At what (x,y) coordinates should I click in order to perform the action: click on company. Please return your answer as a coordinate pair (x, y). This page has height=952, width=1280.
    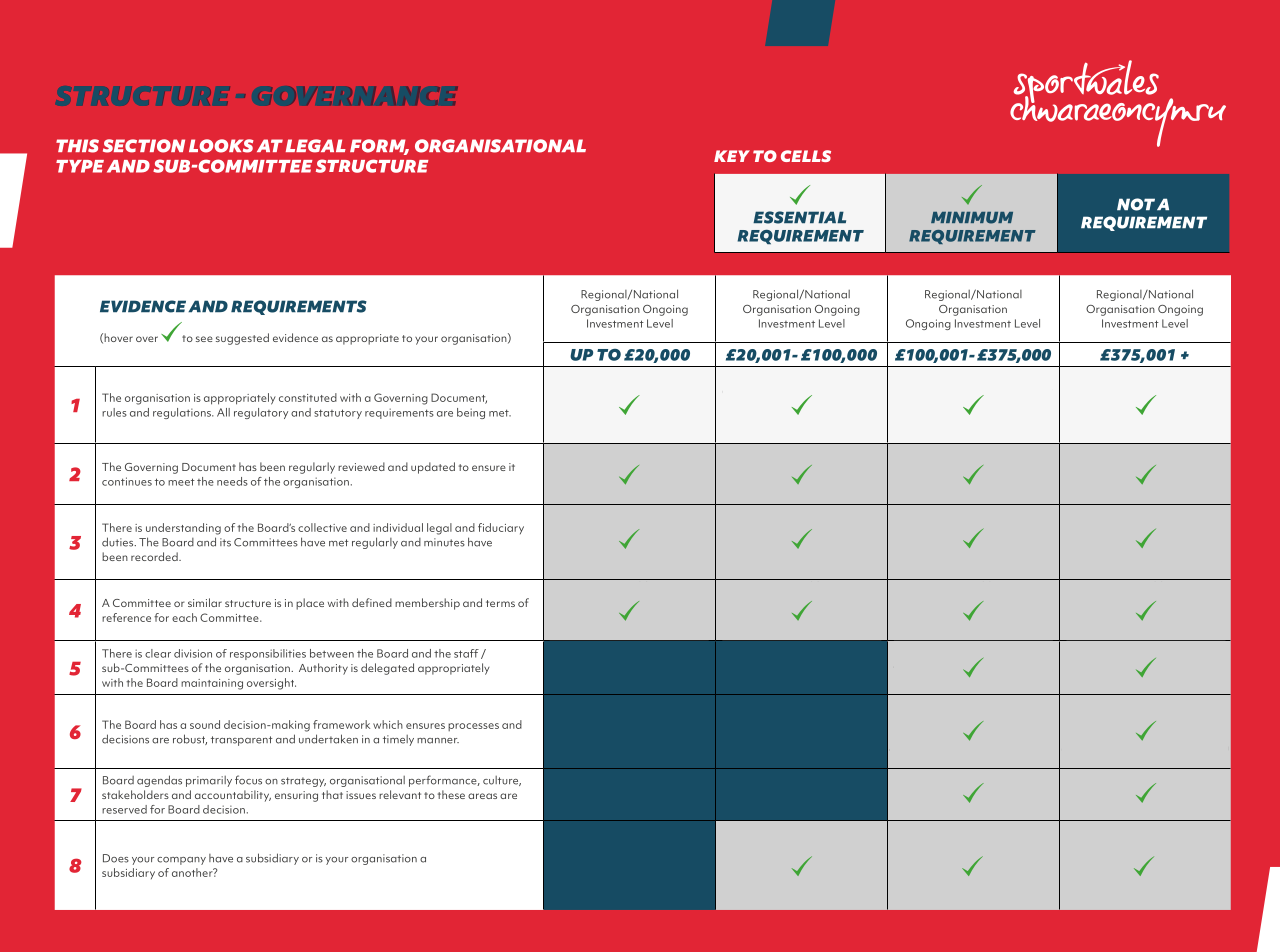
    Looking at the image, I should click on (181, 861).
